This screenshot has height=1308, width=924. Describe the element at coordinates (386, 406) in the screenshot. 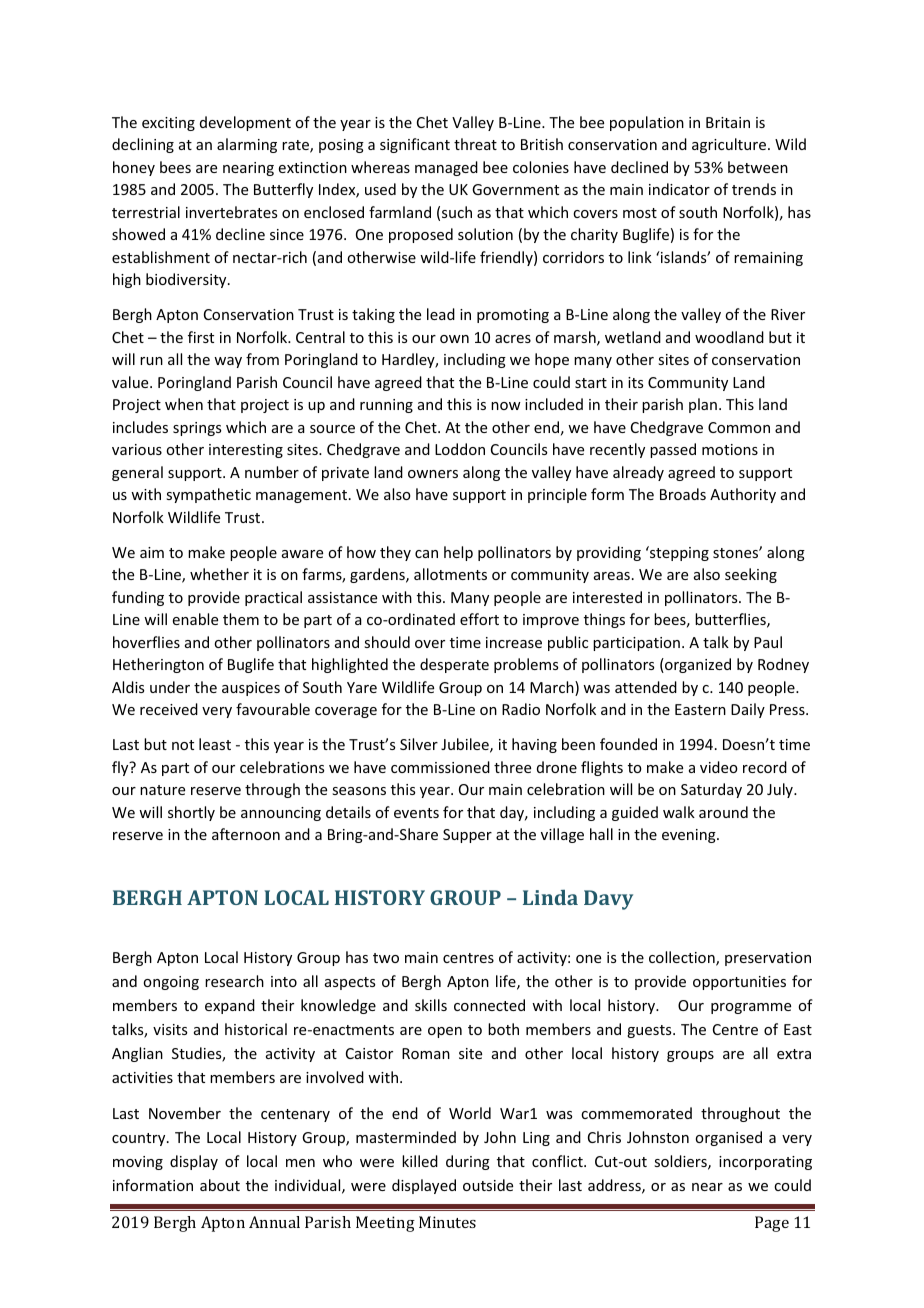

I see `running` at that location.
